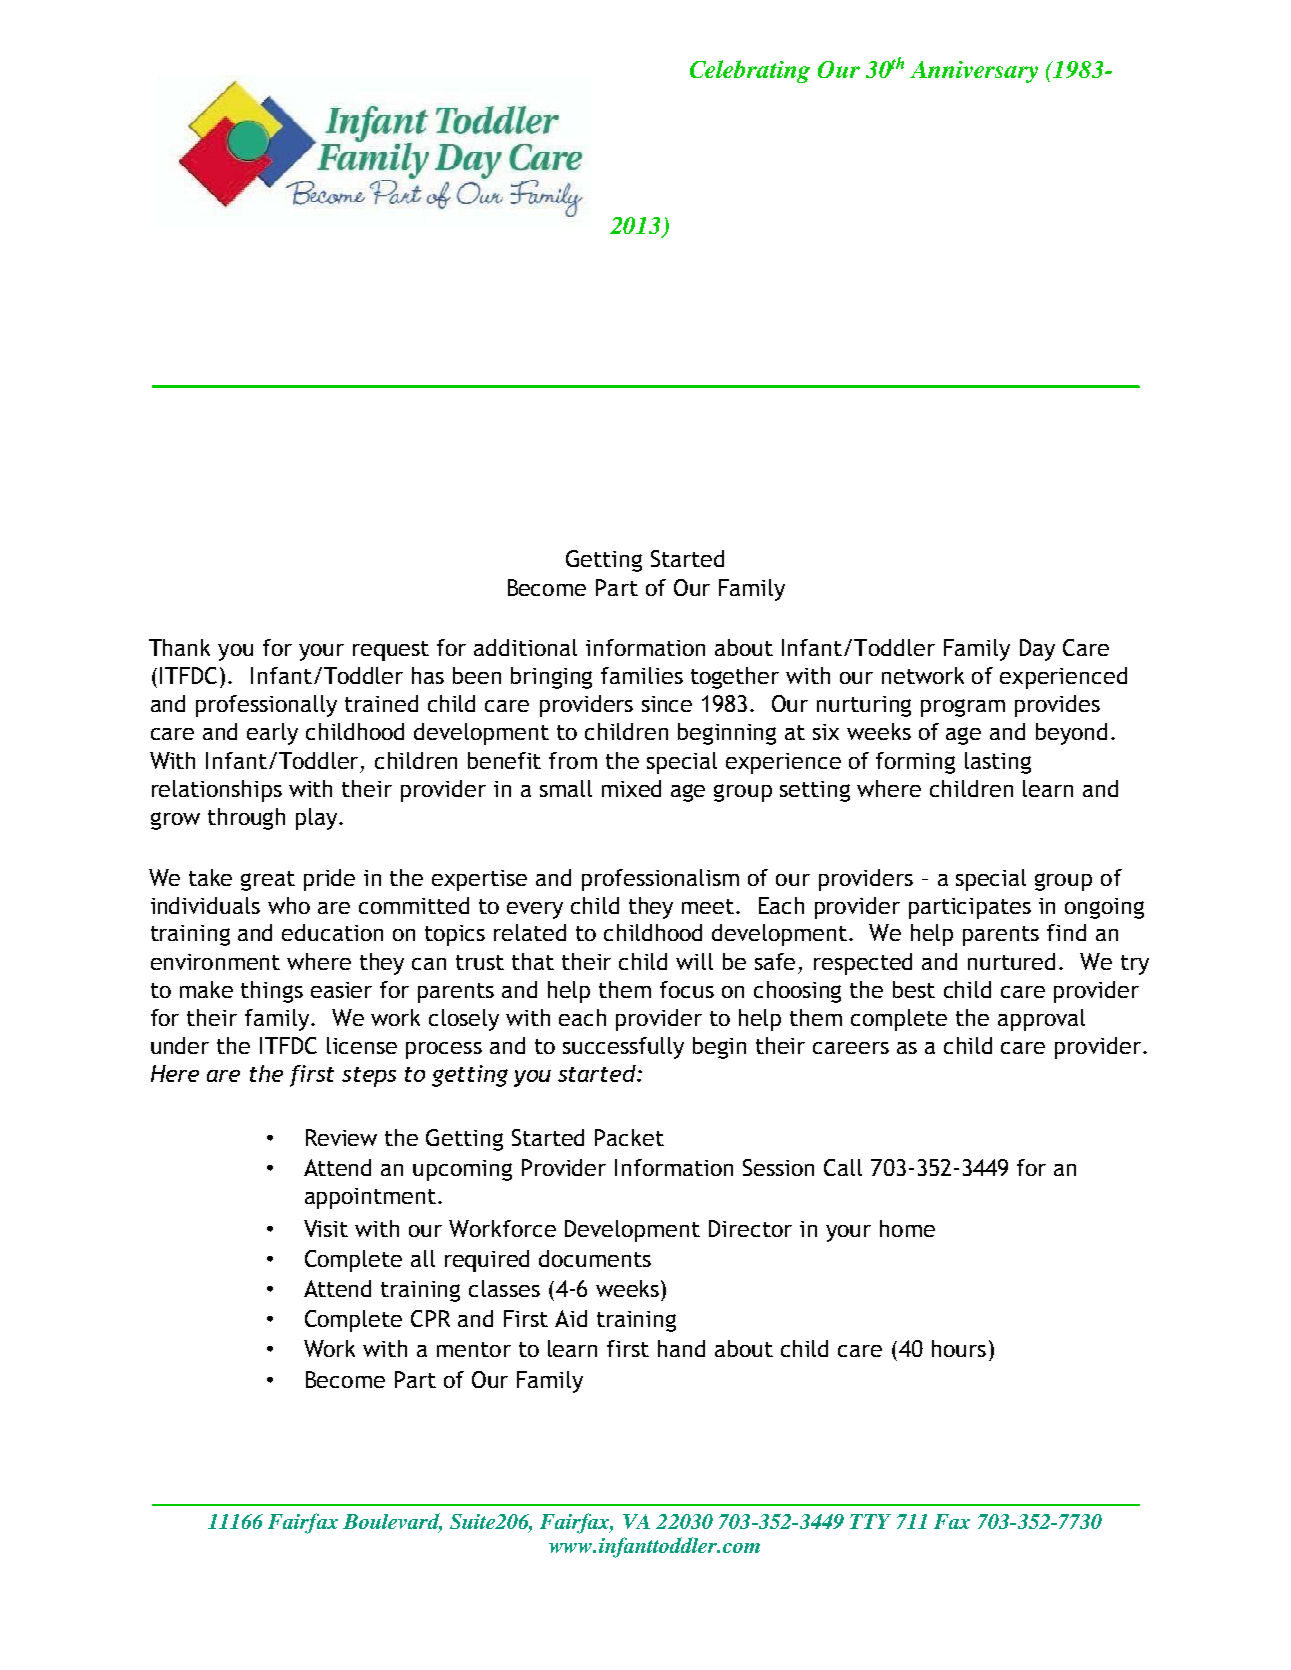 This document has width=1291, height=1670. Describe the element at coordinates (1037, 650) in the document. I see `Day` at that location.
